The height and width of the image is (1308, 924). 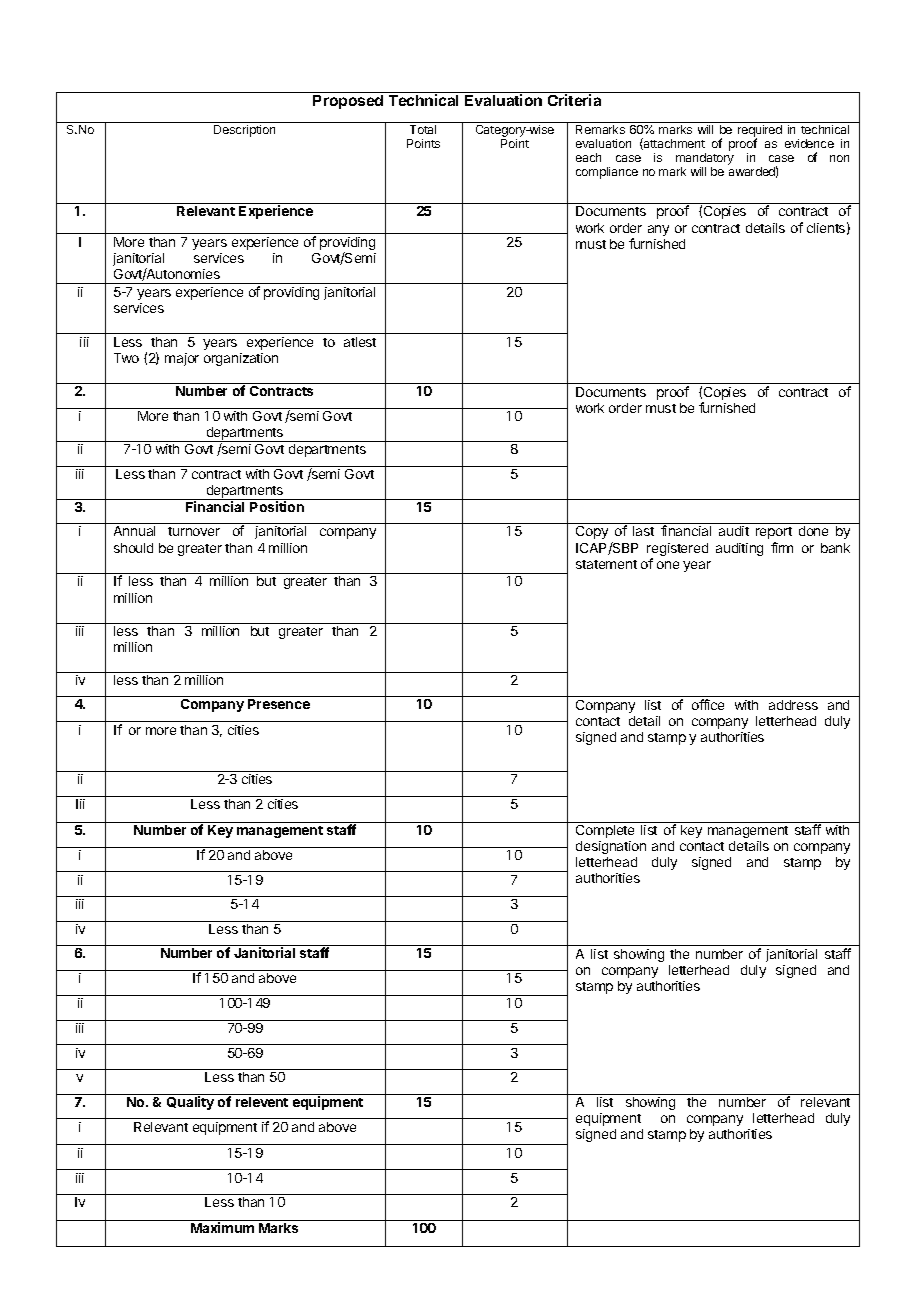 What do you see at coordinates (611, 847) in the image?
I see `designation` at bounding box center [611, 847].
